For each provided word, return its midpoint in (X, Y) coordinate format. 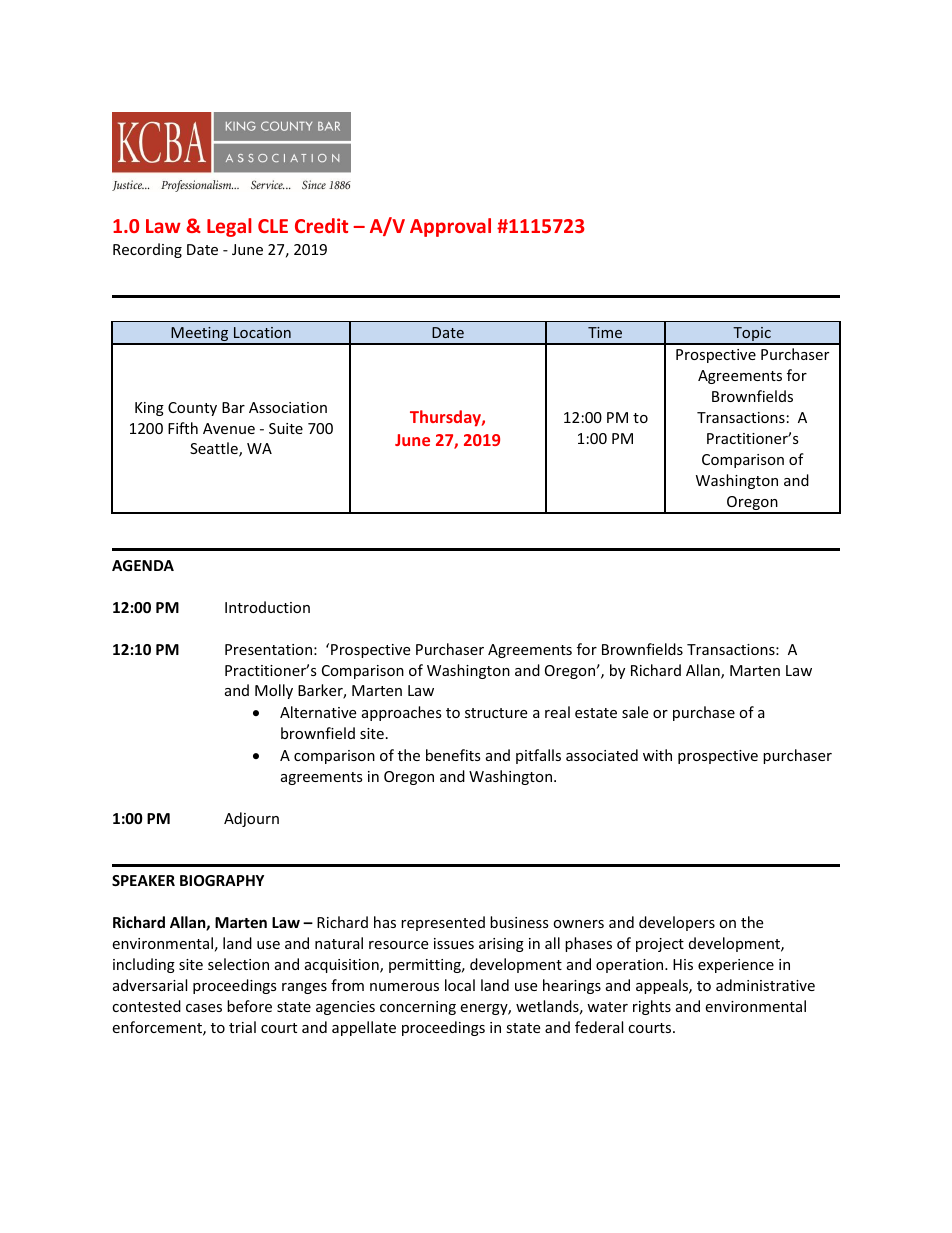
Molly (274, 691)
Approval (450, 227)
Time (605, 332)
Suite (286, 428)
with (657, 755)
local (460, 985)
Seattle (215, 449)
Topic (752, 335)
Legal (229, 227)
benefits (453, 755)
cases (204, 1008)
